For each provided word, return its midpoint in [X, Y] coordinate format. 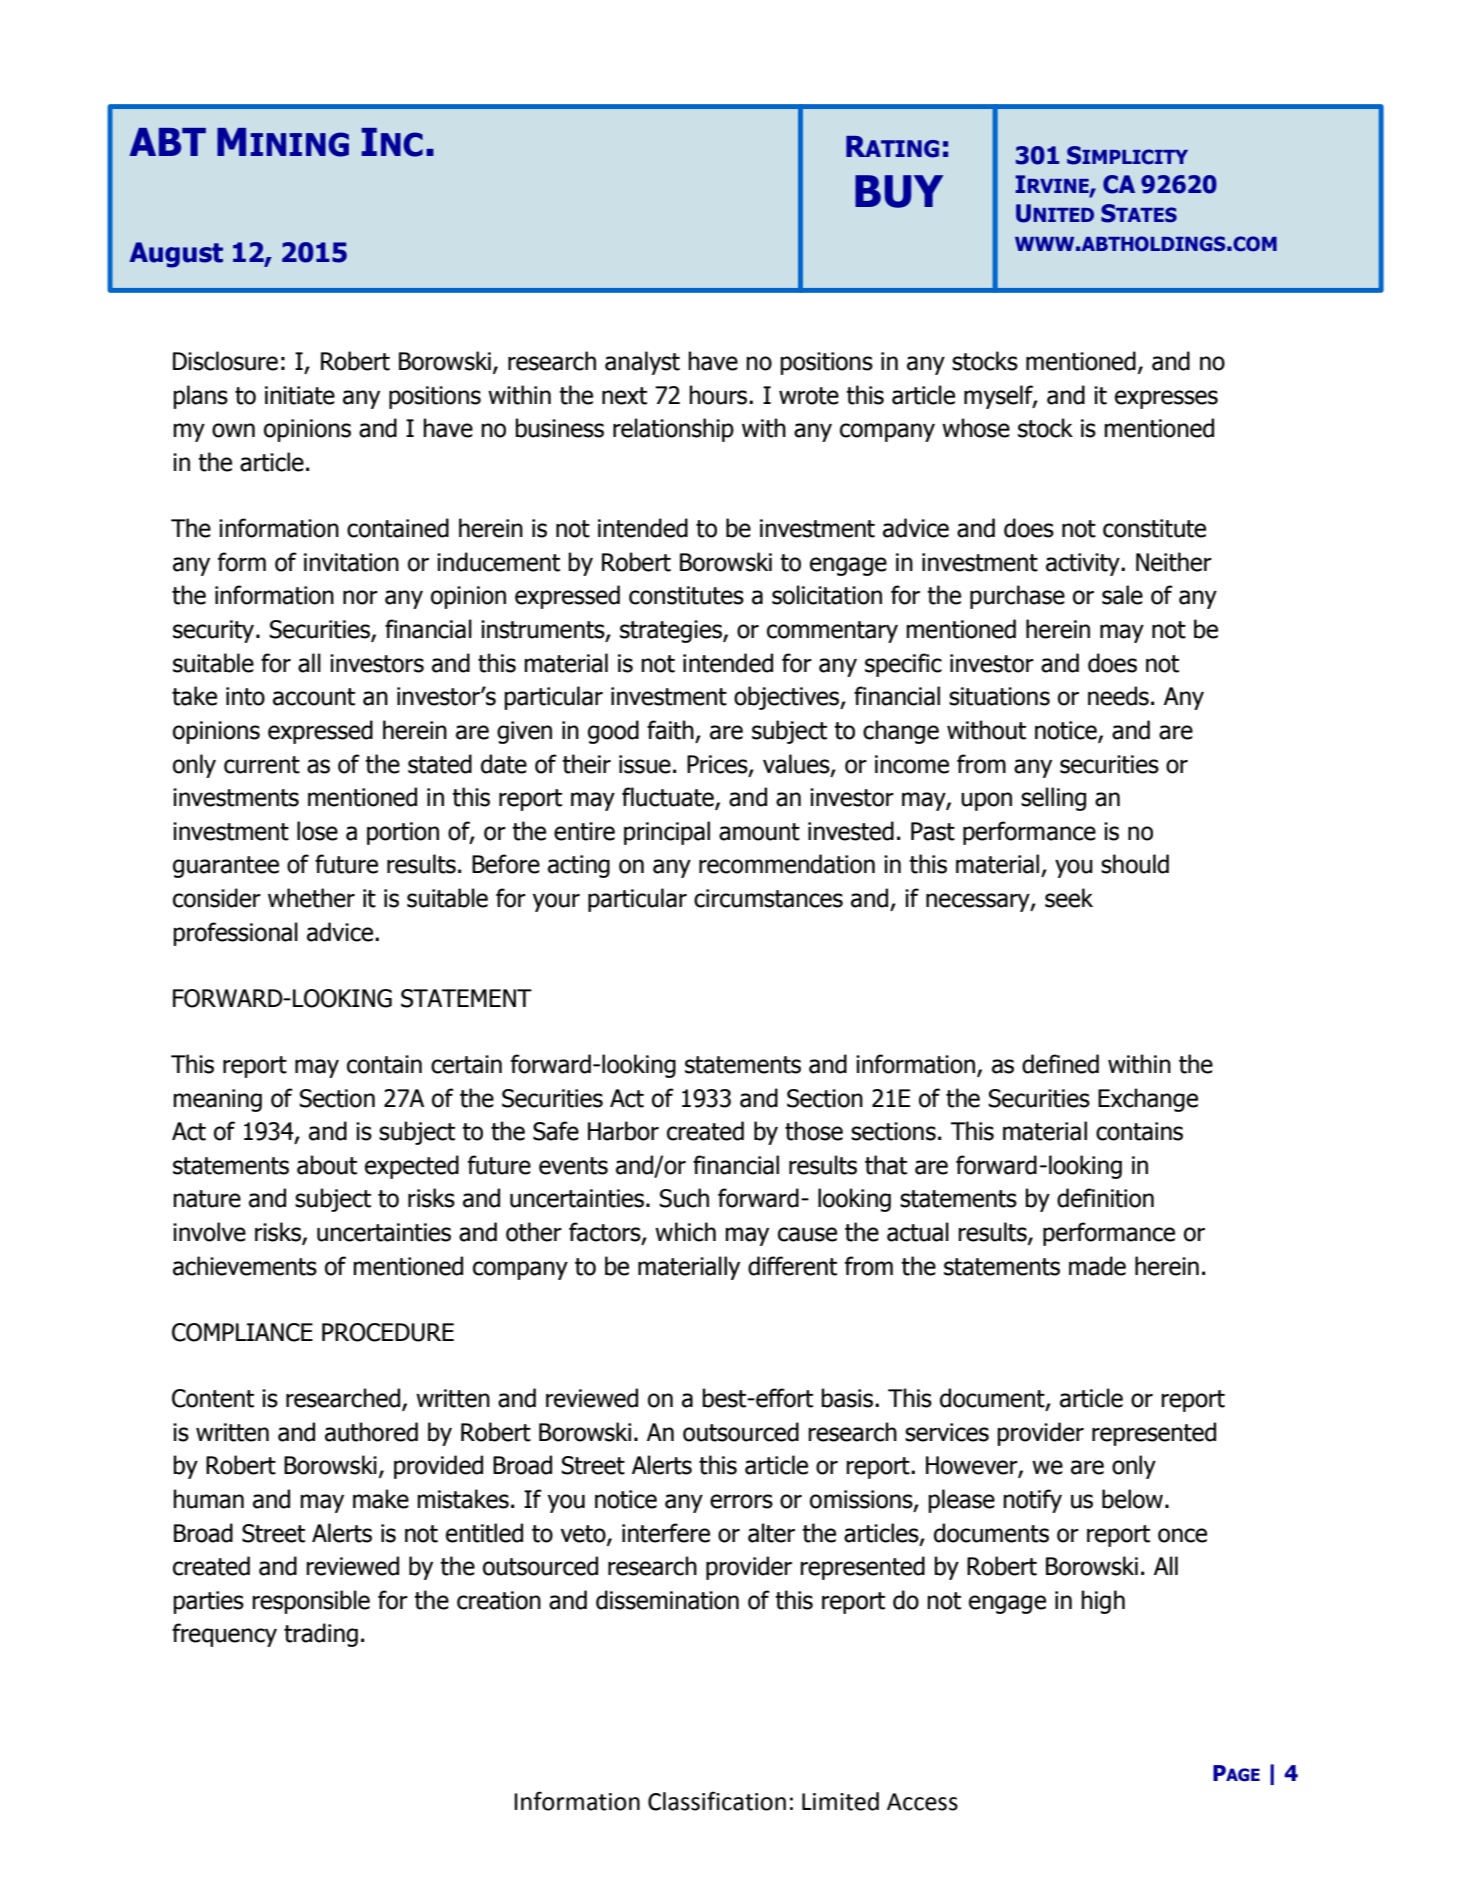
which [685, 1232]
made [1097, 1266]
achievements [245, 1266]
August [176, 255]
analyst [642, 363]
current [262, 765]
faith [670, 730]
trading [321, 1635]
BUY [899, 191]
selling [1053, 799]
